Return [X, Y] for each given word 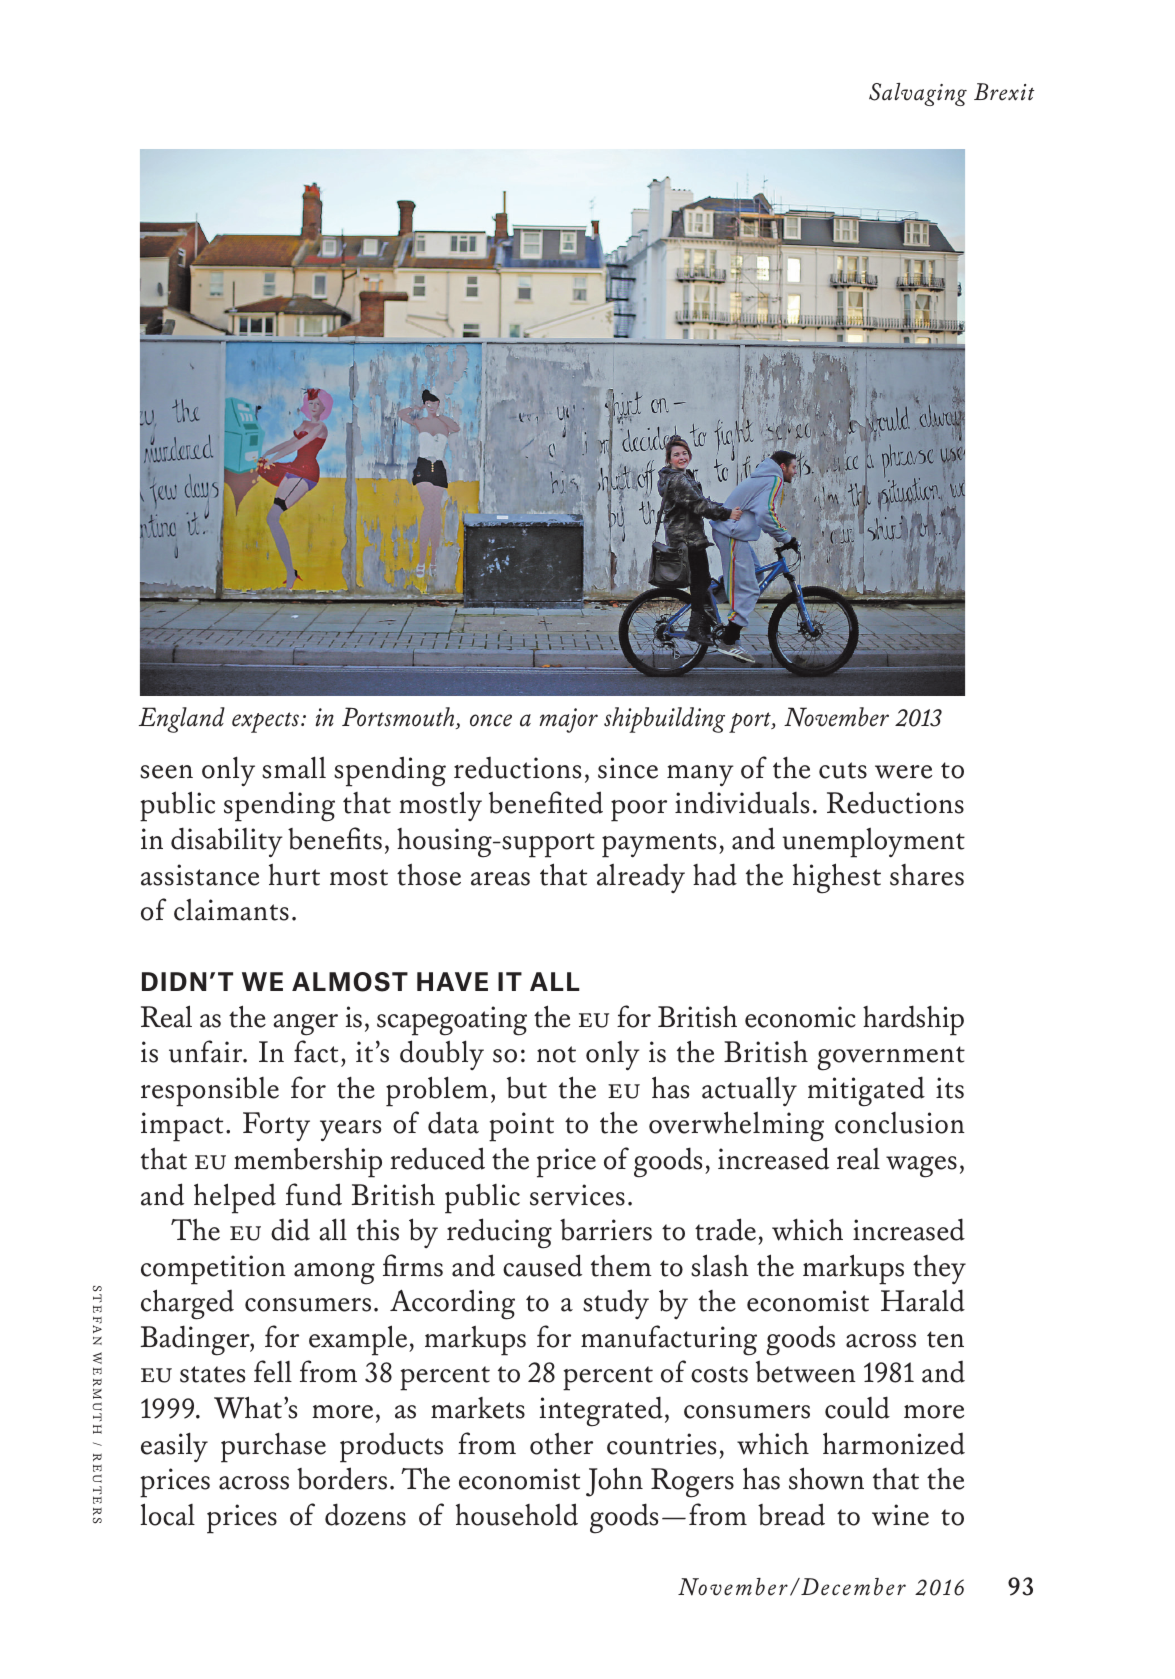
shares [927, 875]
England [182, 720]
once [491, 720]
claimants [231, 910]
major [569, 720]
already [641, 878]
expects [267, 722]
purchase [273, 1447]
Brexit [1004, 92]
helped [235, 1198]
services [577, 1195]
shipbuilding [664, 720]
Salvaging [918, 94]
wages [921, 1167]
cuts [843, 770]
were [903, 772]
